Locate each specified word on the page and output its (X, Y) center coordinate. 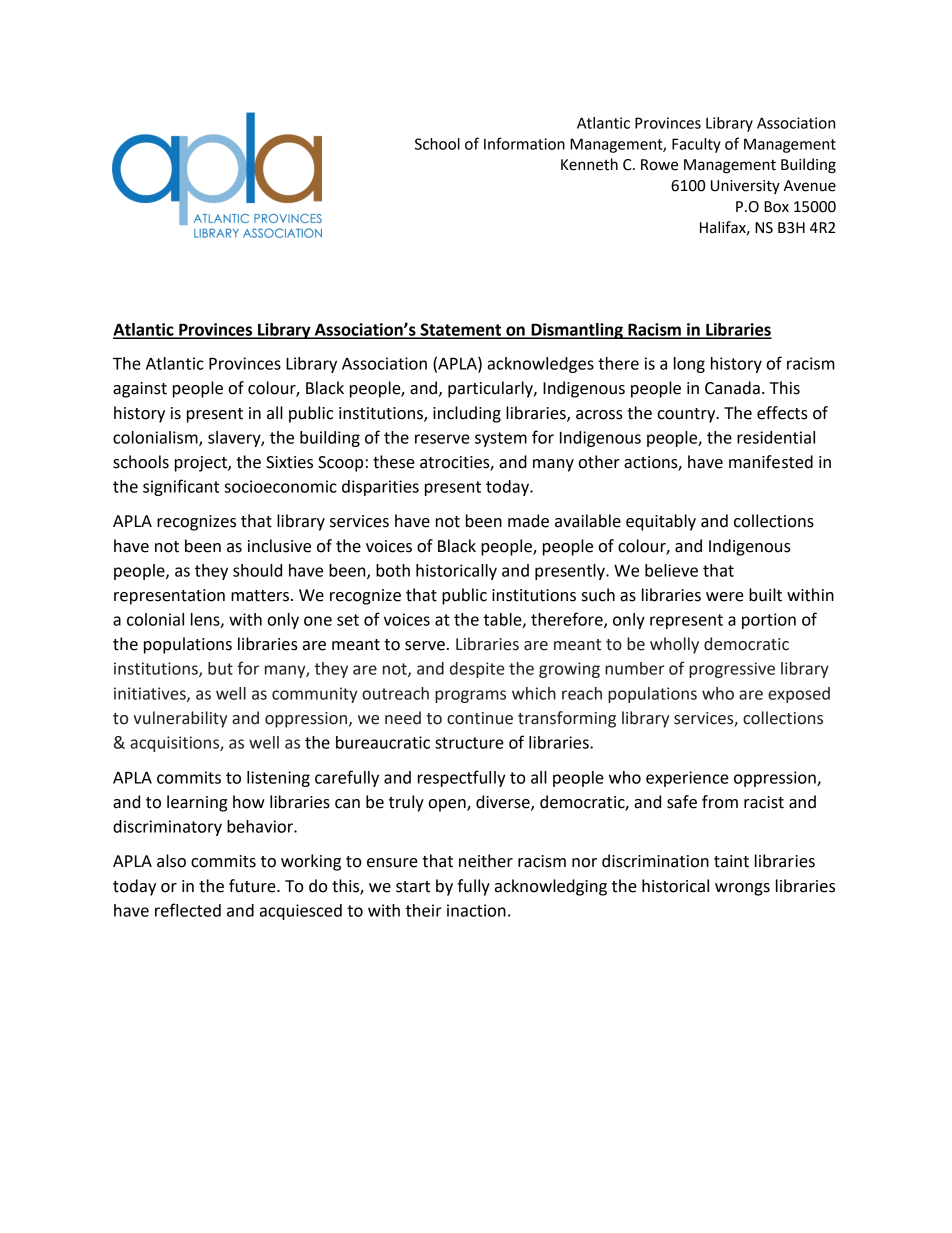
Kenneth (589, 164)
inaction (476, 910)
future (253, 886)
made (528, 521)
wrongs (742, 889)
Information (524, 143)
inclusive (279, 546)
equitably (661, 522)
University (745, 187)
